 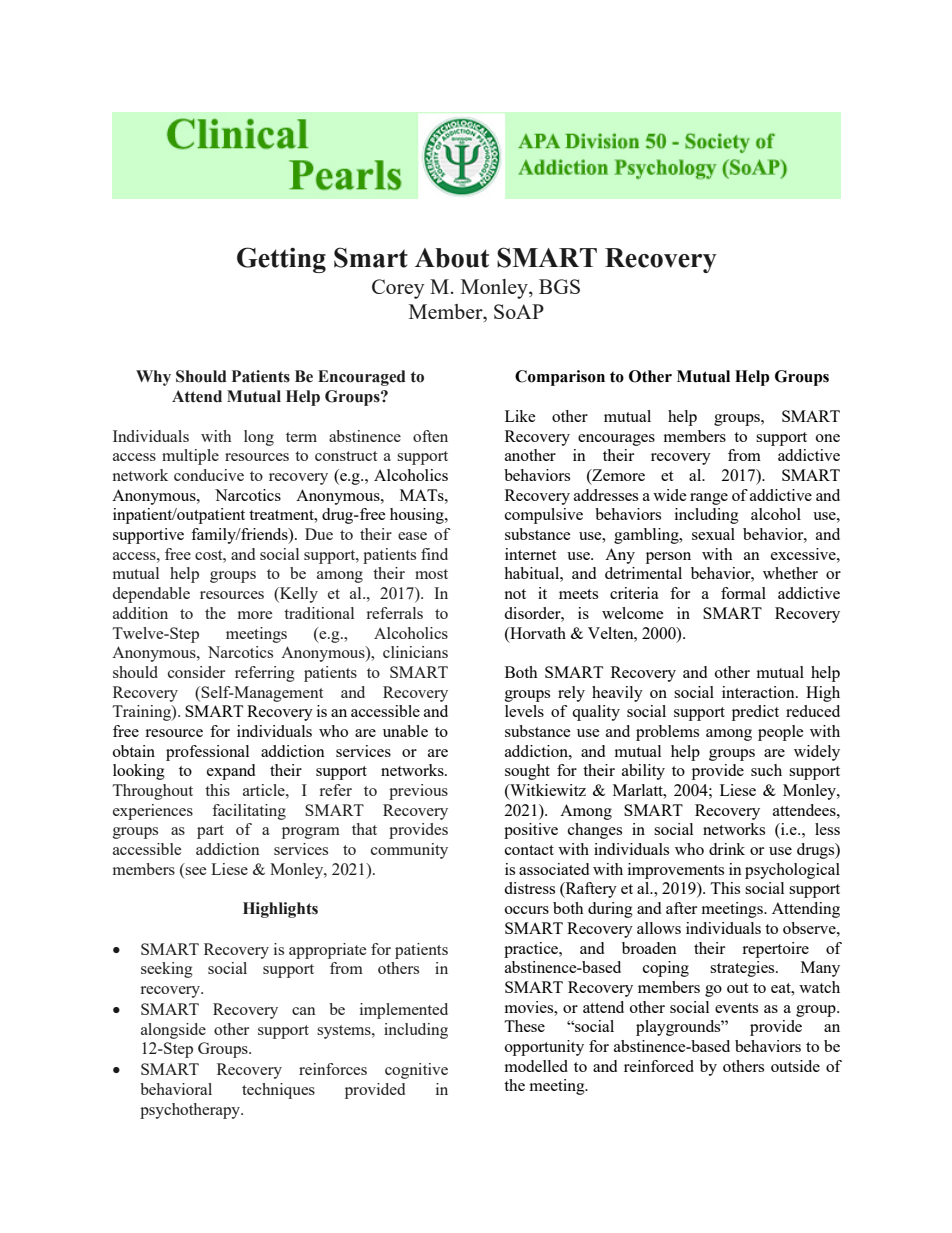 I want to click on levels, so click(x=524, y=711).
